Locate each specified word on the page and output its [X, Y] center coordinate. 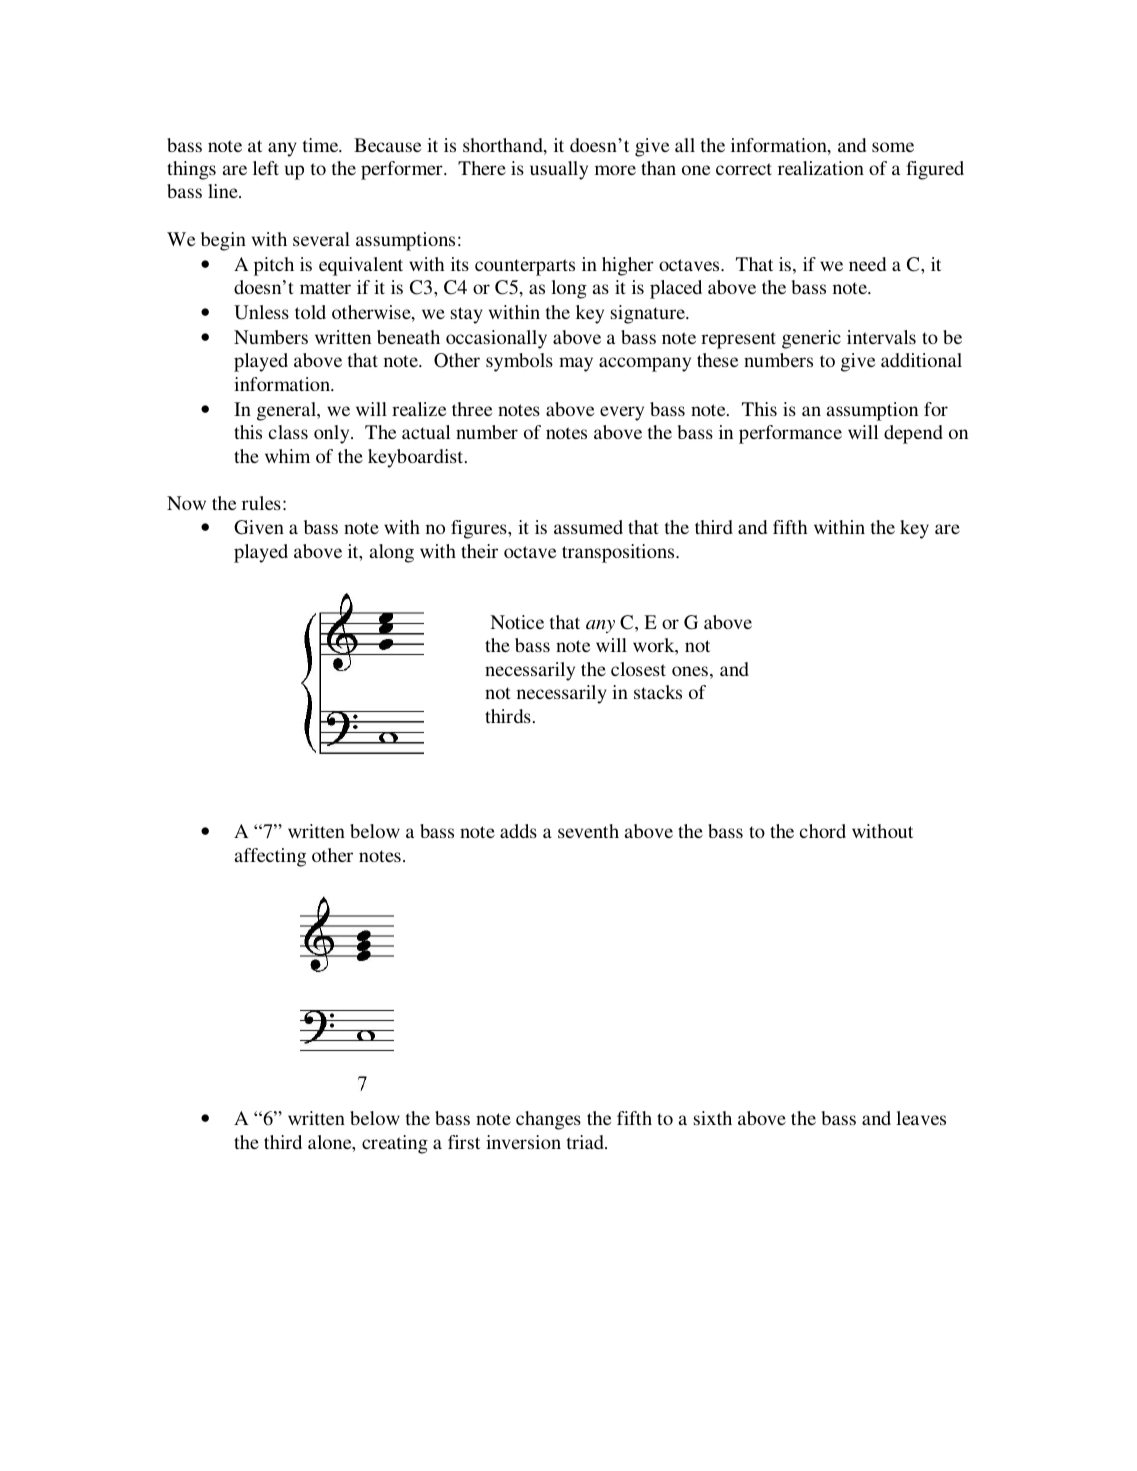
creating [395, 1144]
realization [821, 168]
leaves [921, 1118]
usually [559, 170]
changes [548, 1120]
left [266, 168]
